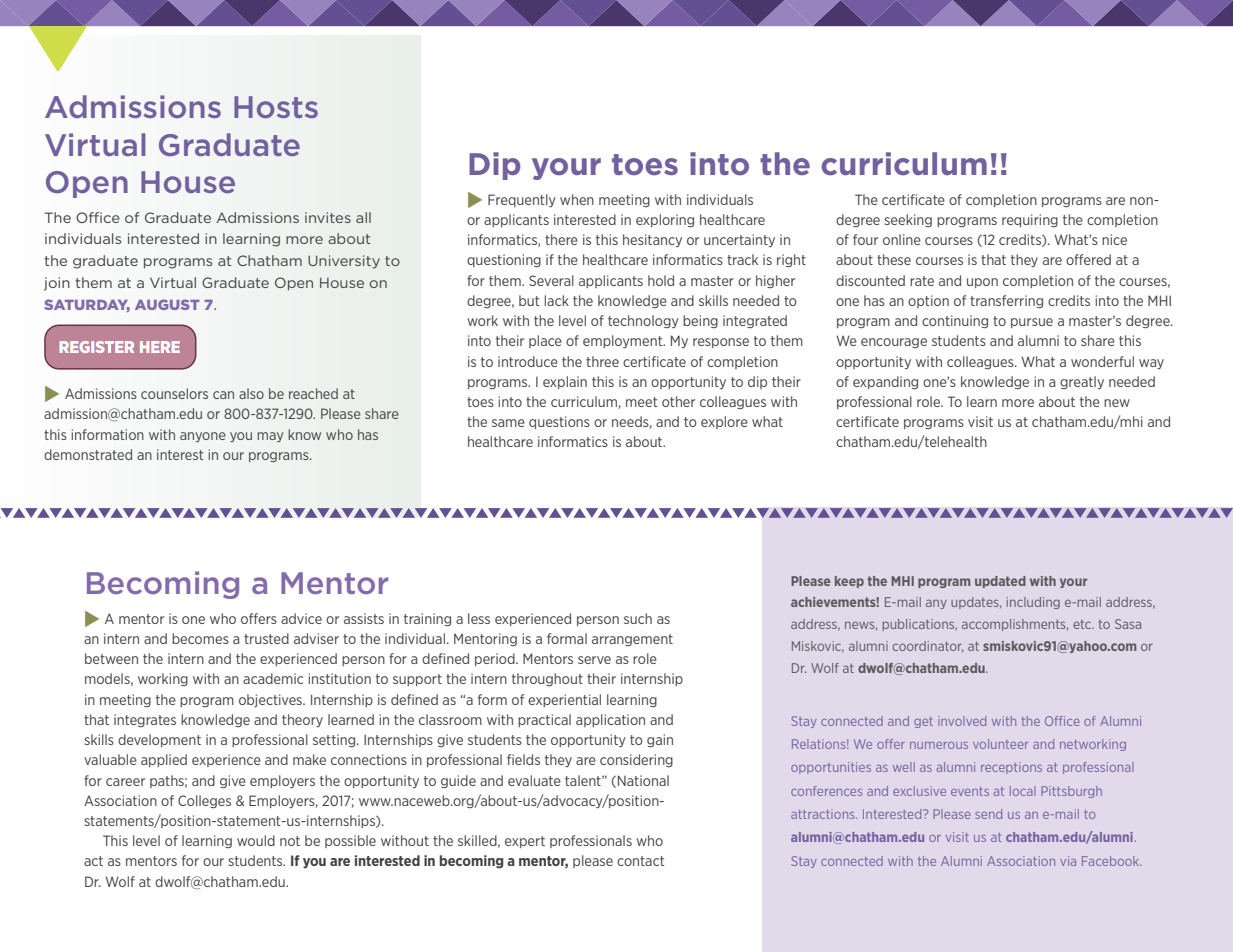 This screenshot has width=1233, height=952. I want to click on coordinator, so click(927, 646).
